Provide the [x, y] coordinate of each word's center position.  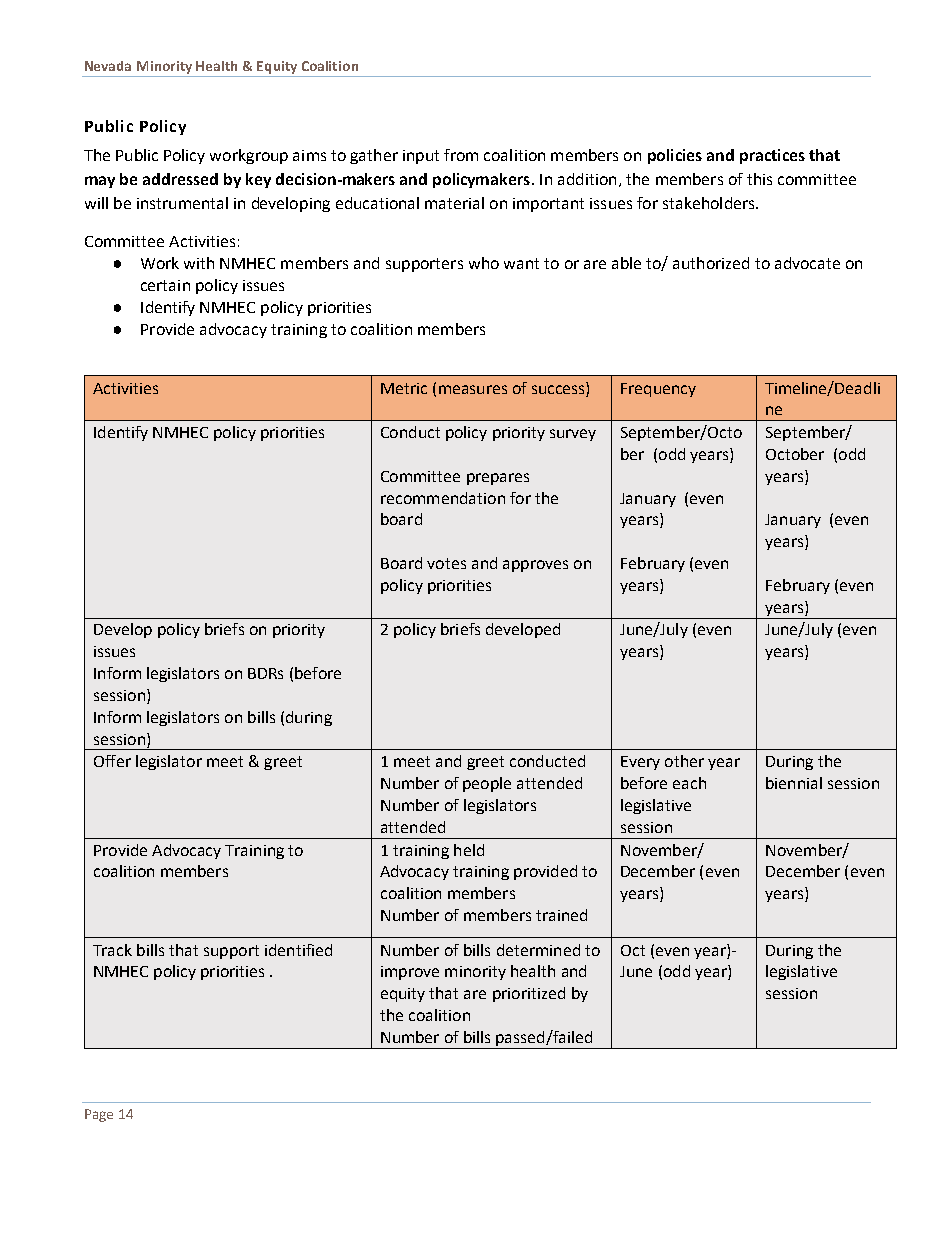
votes [446, 563]
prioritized [529, 994]
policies [675, 156]
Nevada [108, 66]
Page [99, 1115]
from [461, 155]
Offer [112, 761]
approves [535, 566]
